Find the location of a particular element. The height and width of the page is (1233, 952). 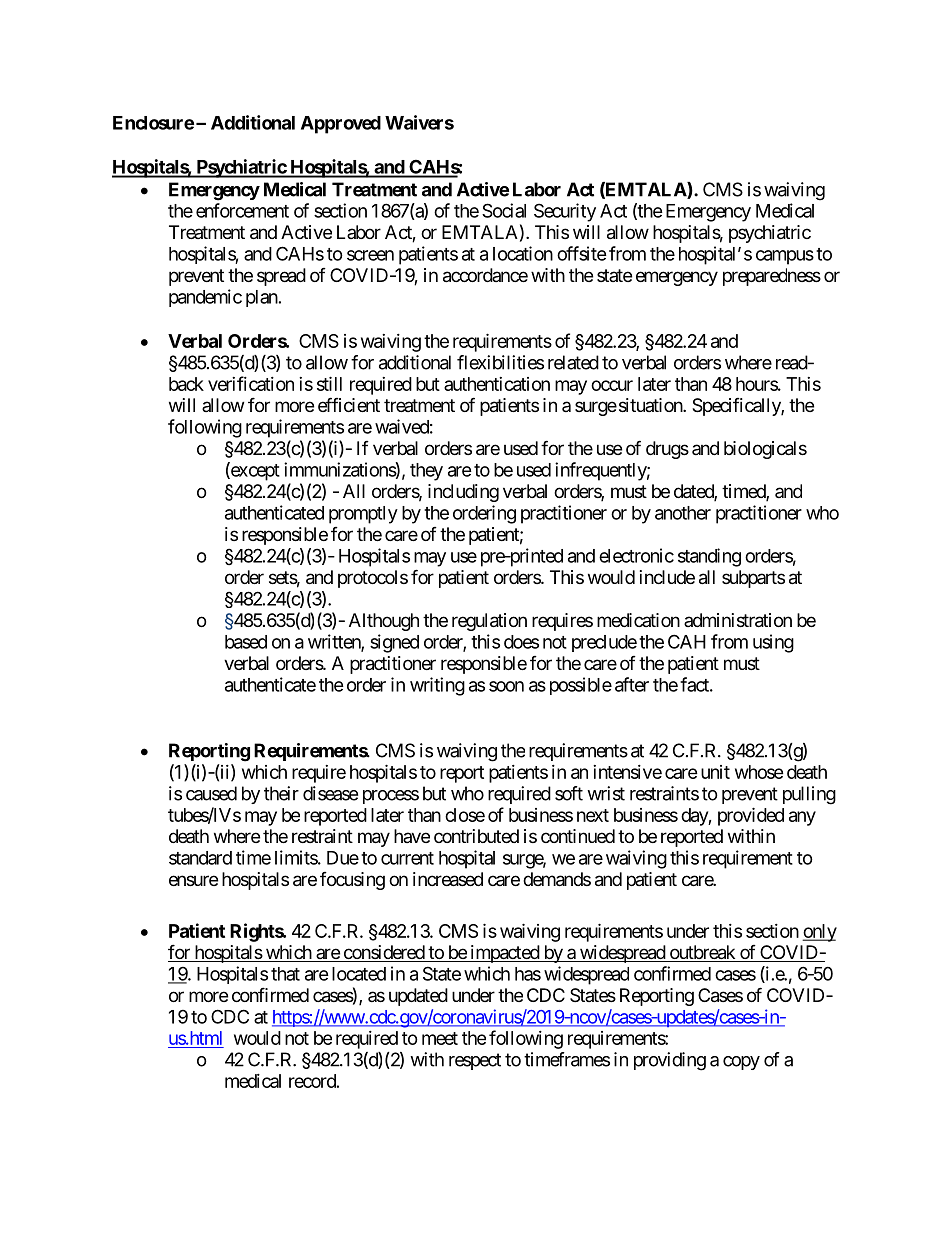

administration is located at coordinates (738, 620).
